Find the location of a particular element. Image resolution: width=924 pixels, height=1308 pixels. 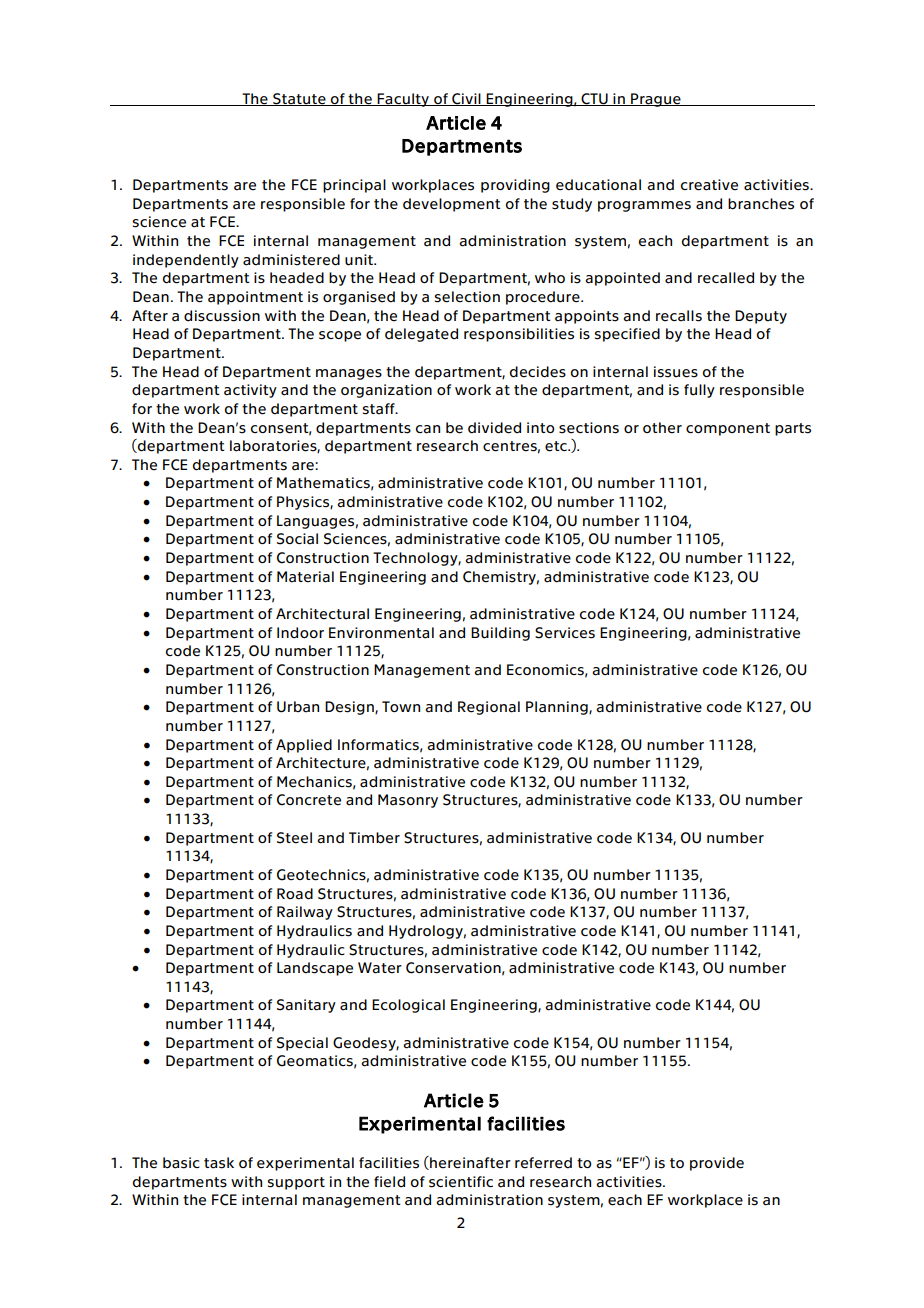

divided is located at coordinates (494, 428).
